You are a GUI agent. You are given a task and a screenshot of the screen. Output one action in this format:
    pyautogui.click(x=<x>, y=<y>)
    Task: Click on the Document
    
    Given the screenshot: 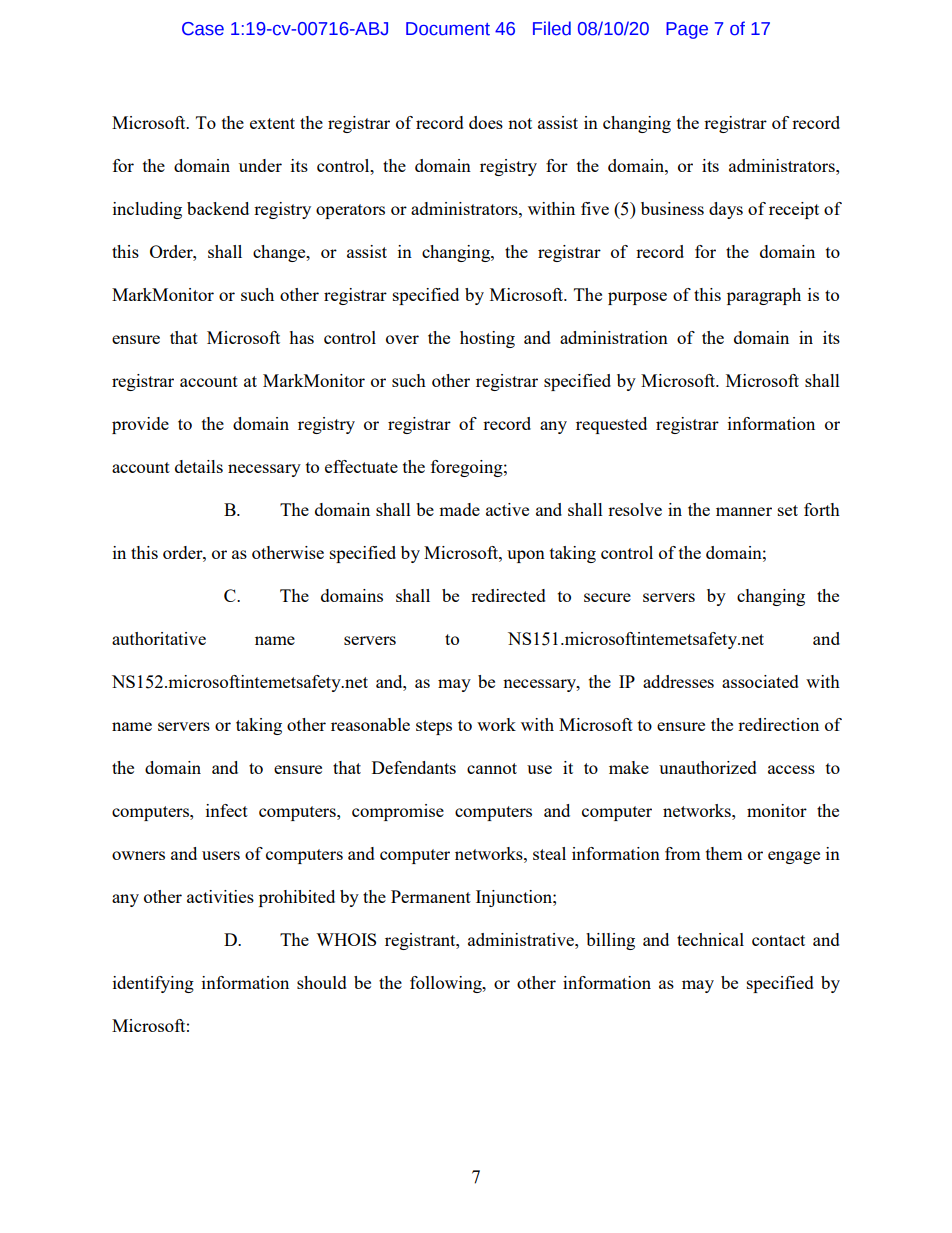 What is the action you would take?
    pyautogui.click(x=448, y=29)
